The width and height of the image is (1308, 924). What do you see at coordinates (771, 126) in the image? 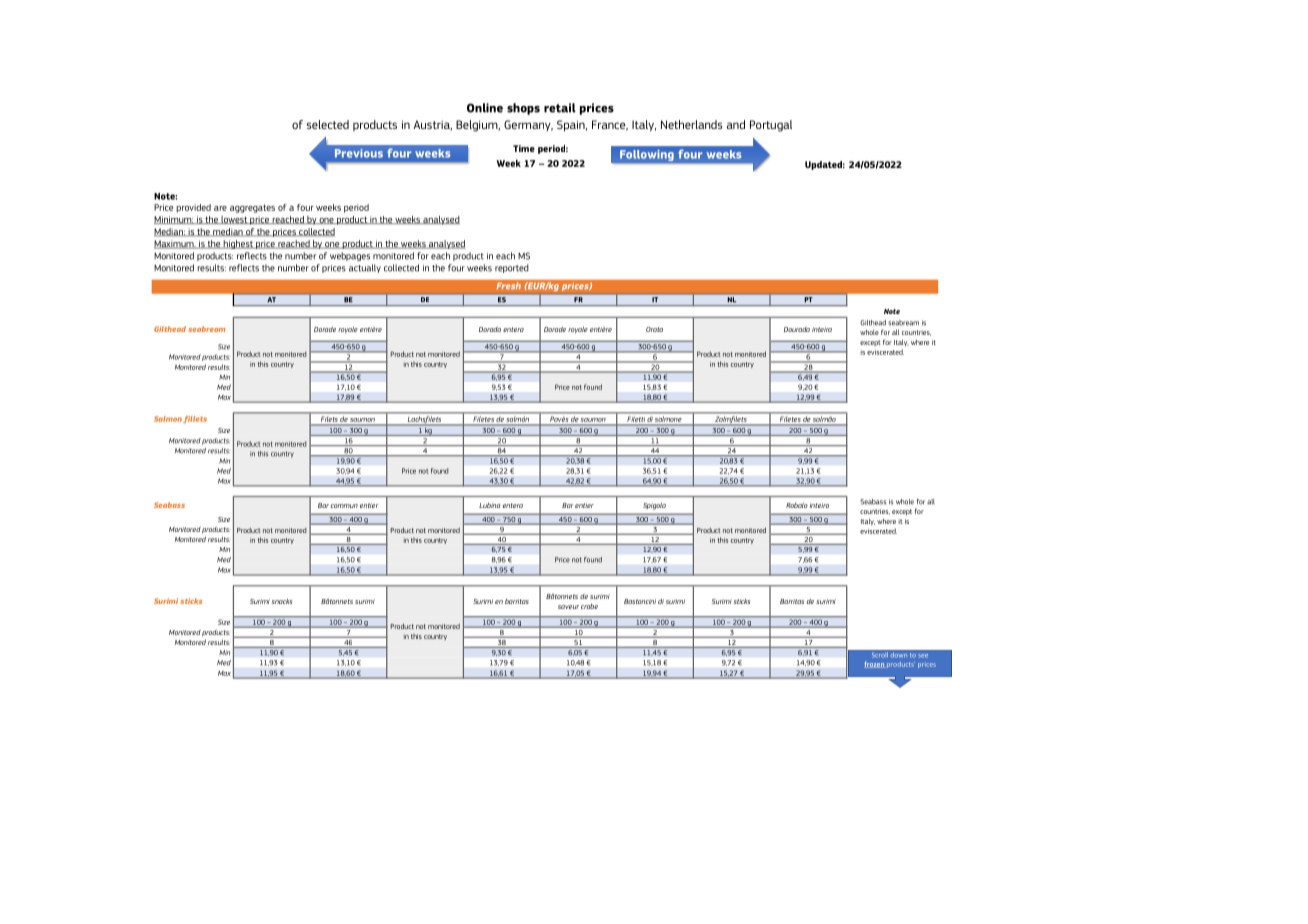
I see `Portugal` at bounding box center [771, 126].
